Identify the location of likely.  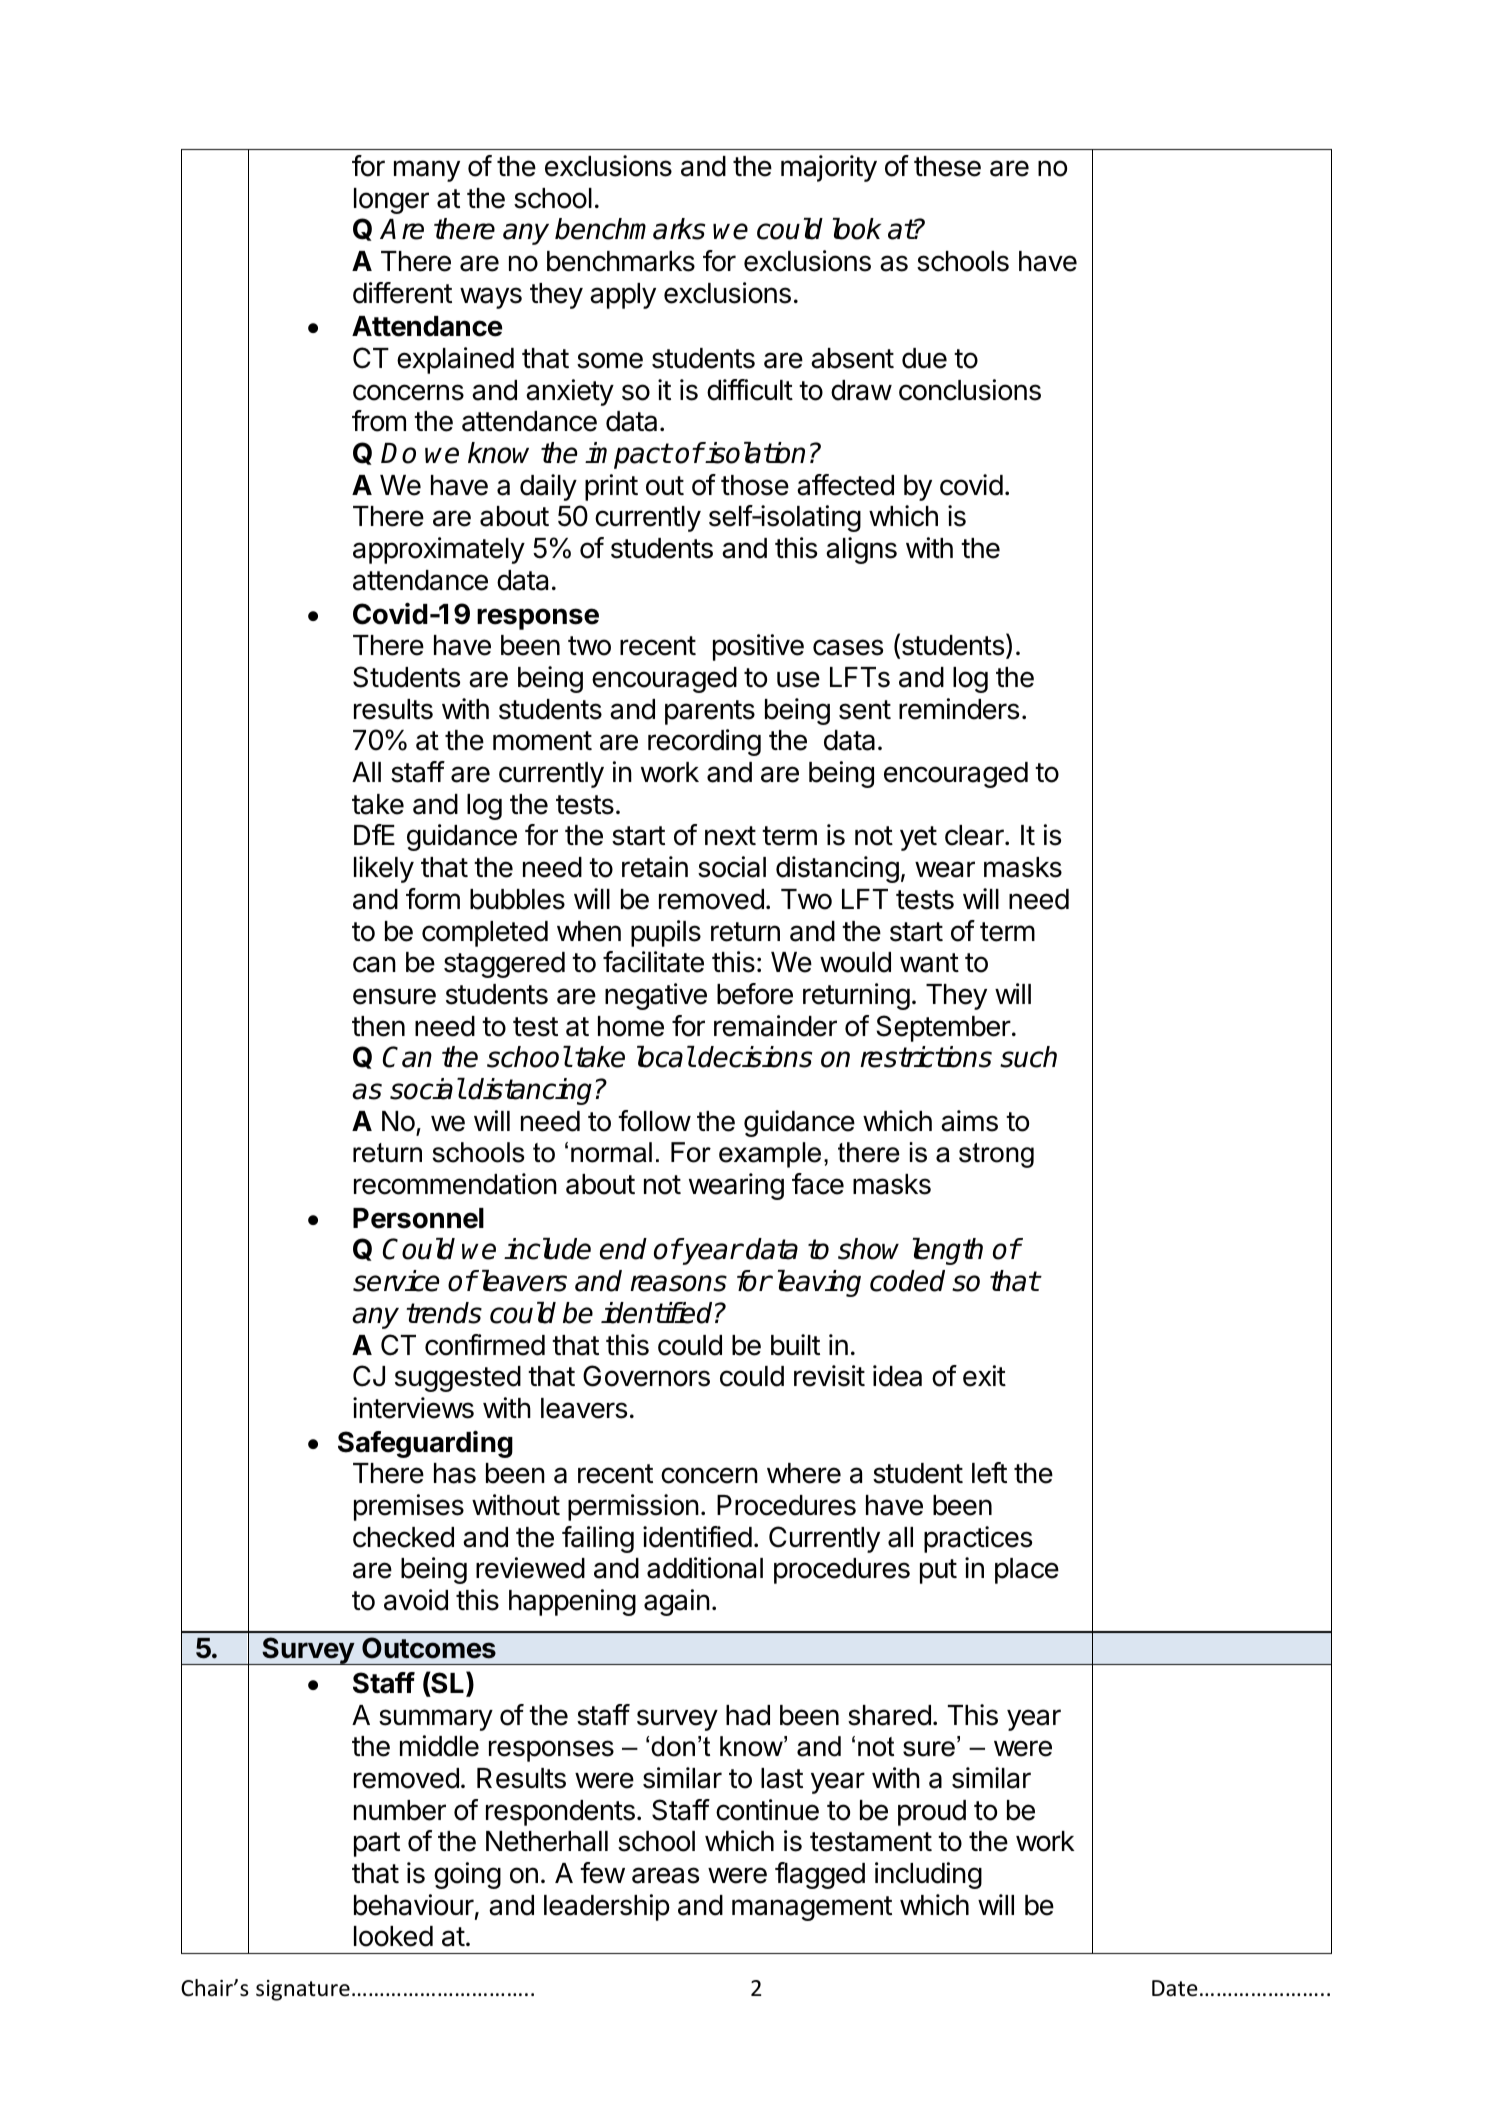
(384, 869).
